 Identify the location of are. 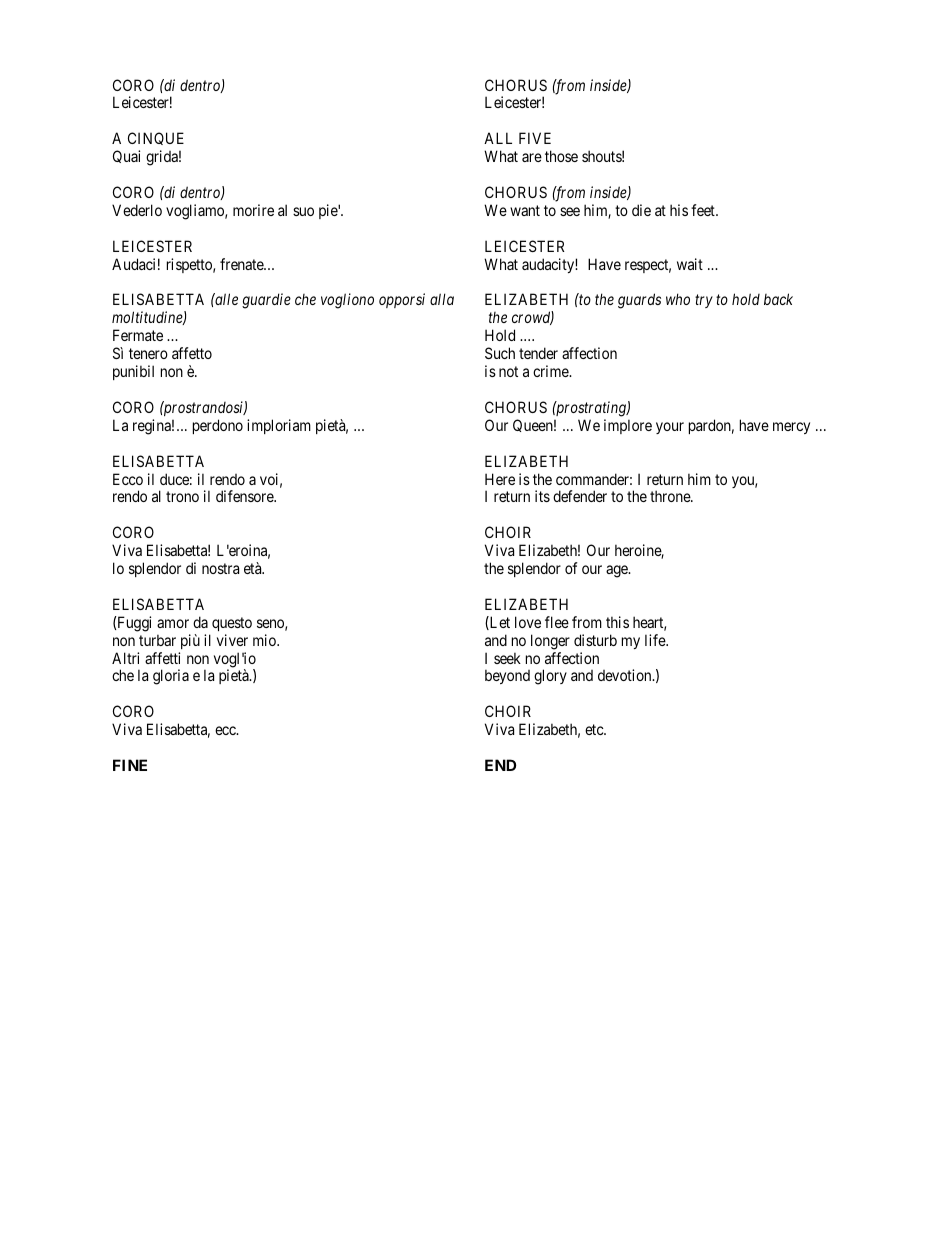
(532, 157).
